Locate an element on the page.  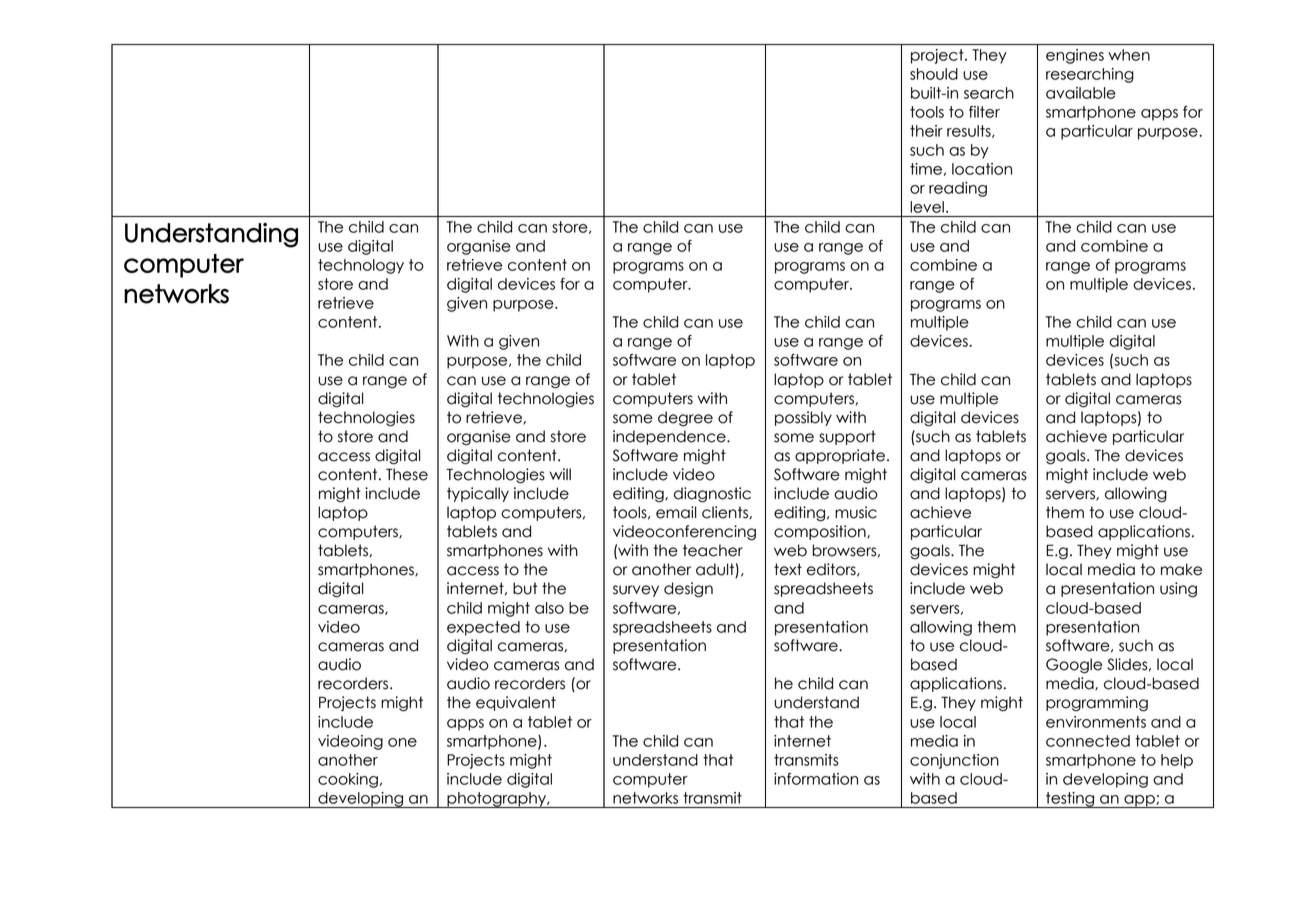
technology is located at coordinates (361, 266).
